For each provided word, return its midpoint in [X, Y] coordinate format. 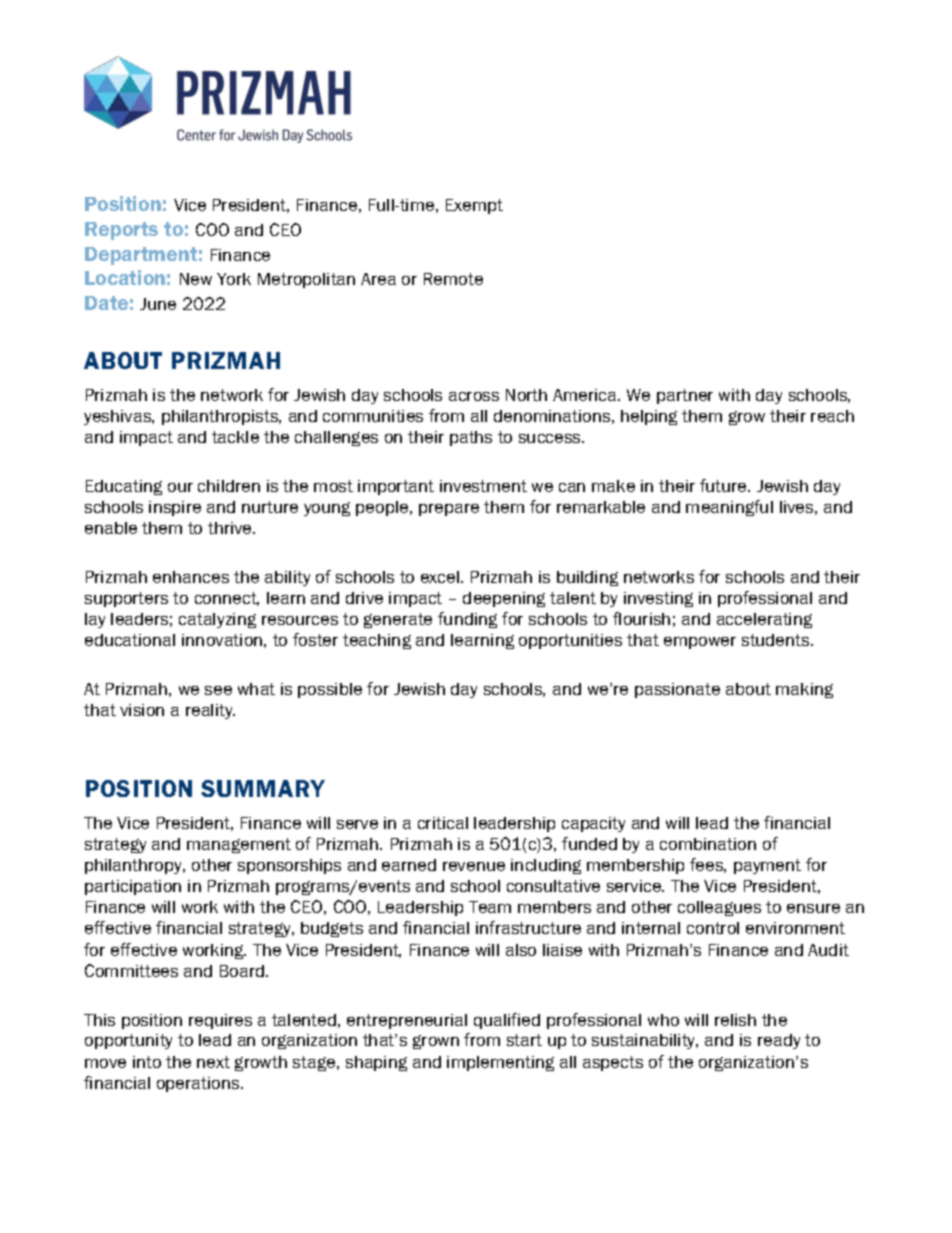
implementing [500, 1063]
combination [708, 844]
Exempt [474, 206]
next [213, 1062]
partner [685, 396]
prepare [449, 510]
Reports [121, 231]
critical [443, 823]
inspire [175, 508]
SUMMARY [263, 788]
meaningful [729, 508]
